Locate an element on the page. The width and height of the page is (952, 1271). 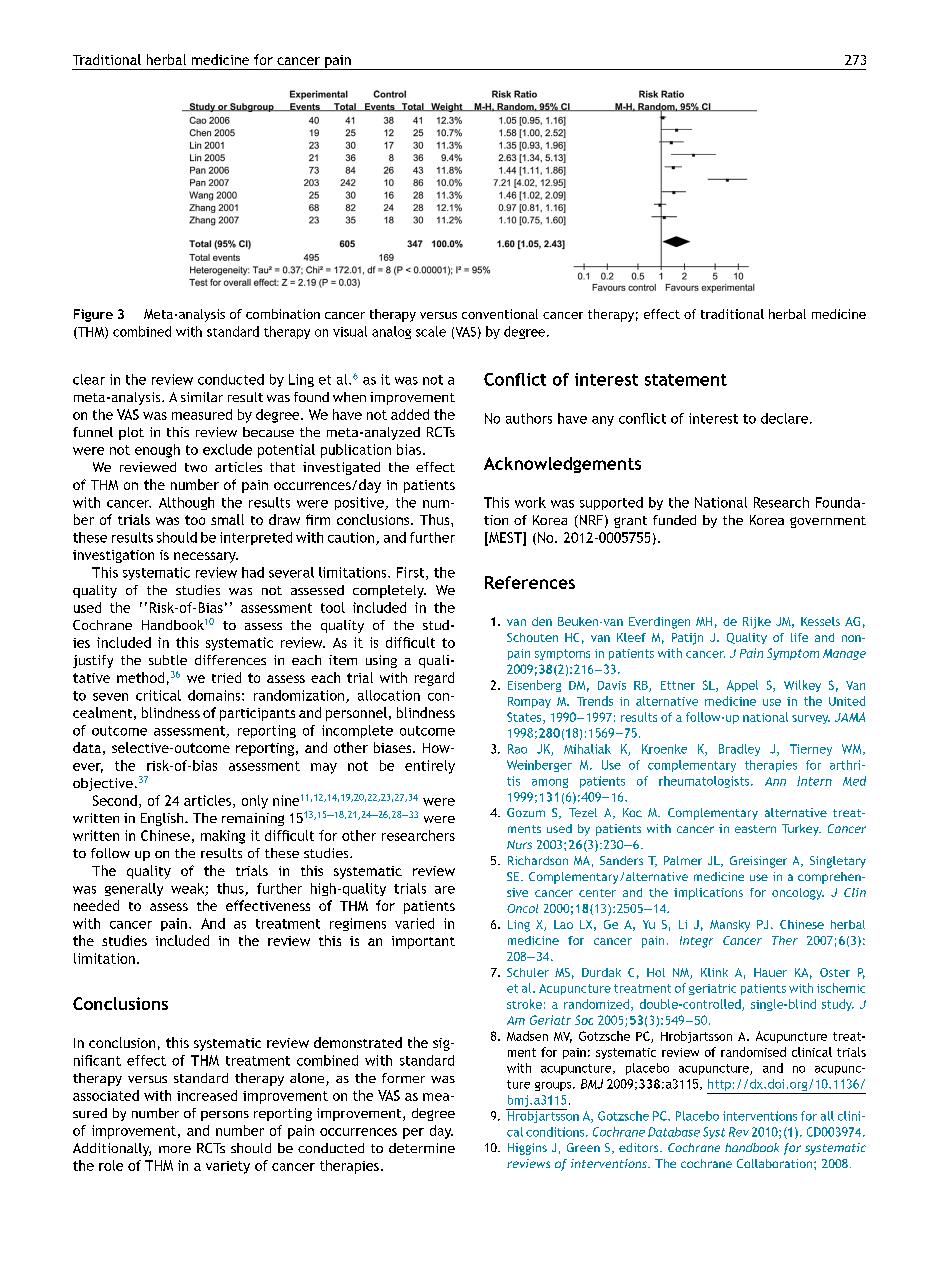
determine is located at coordinates (422, 1148).
